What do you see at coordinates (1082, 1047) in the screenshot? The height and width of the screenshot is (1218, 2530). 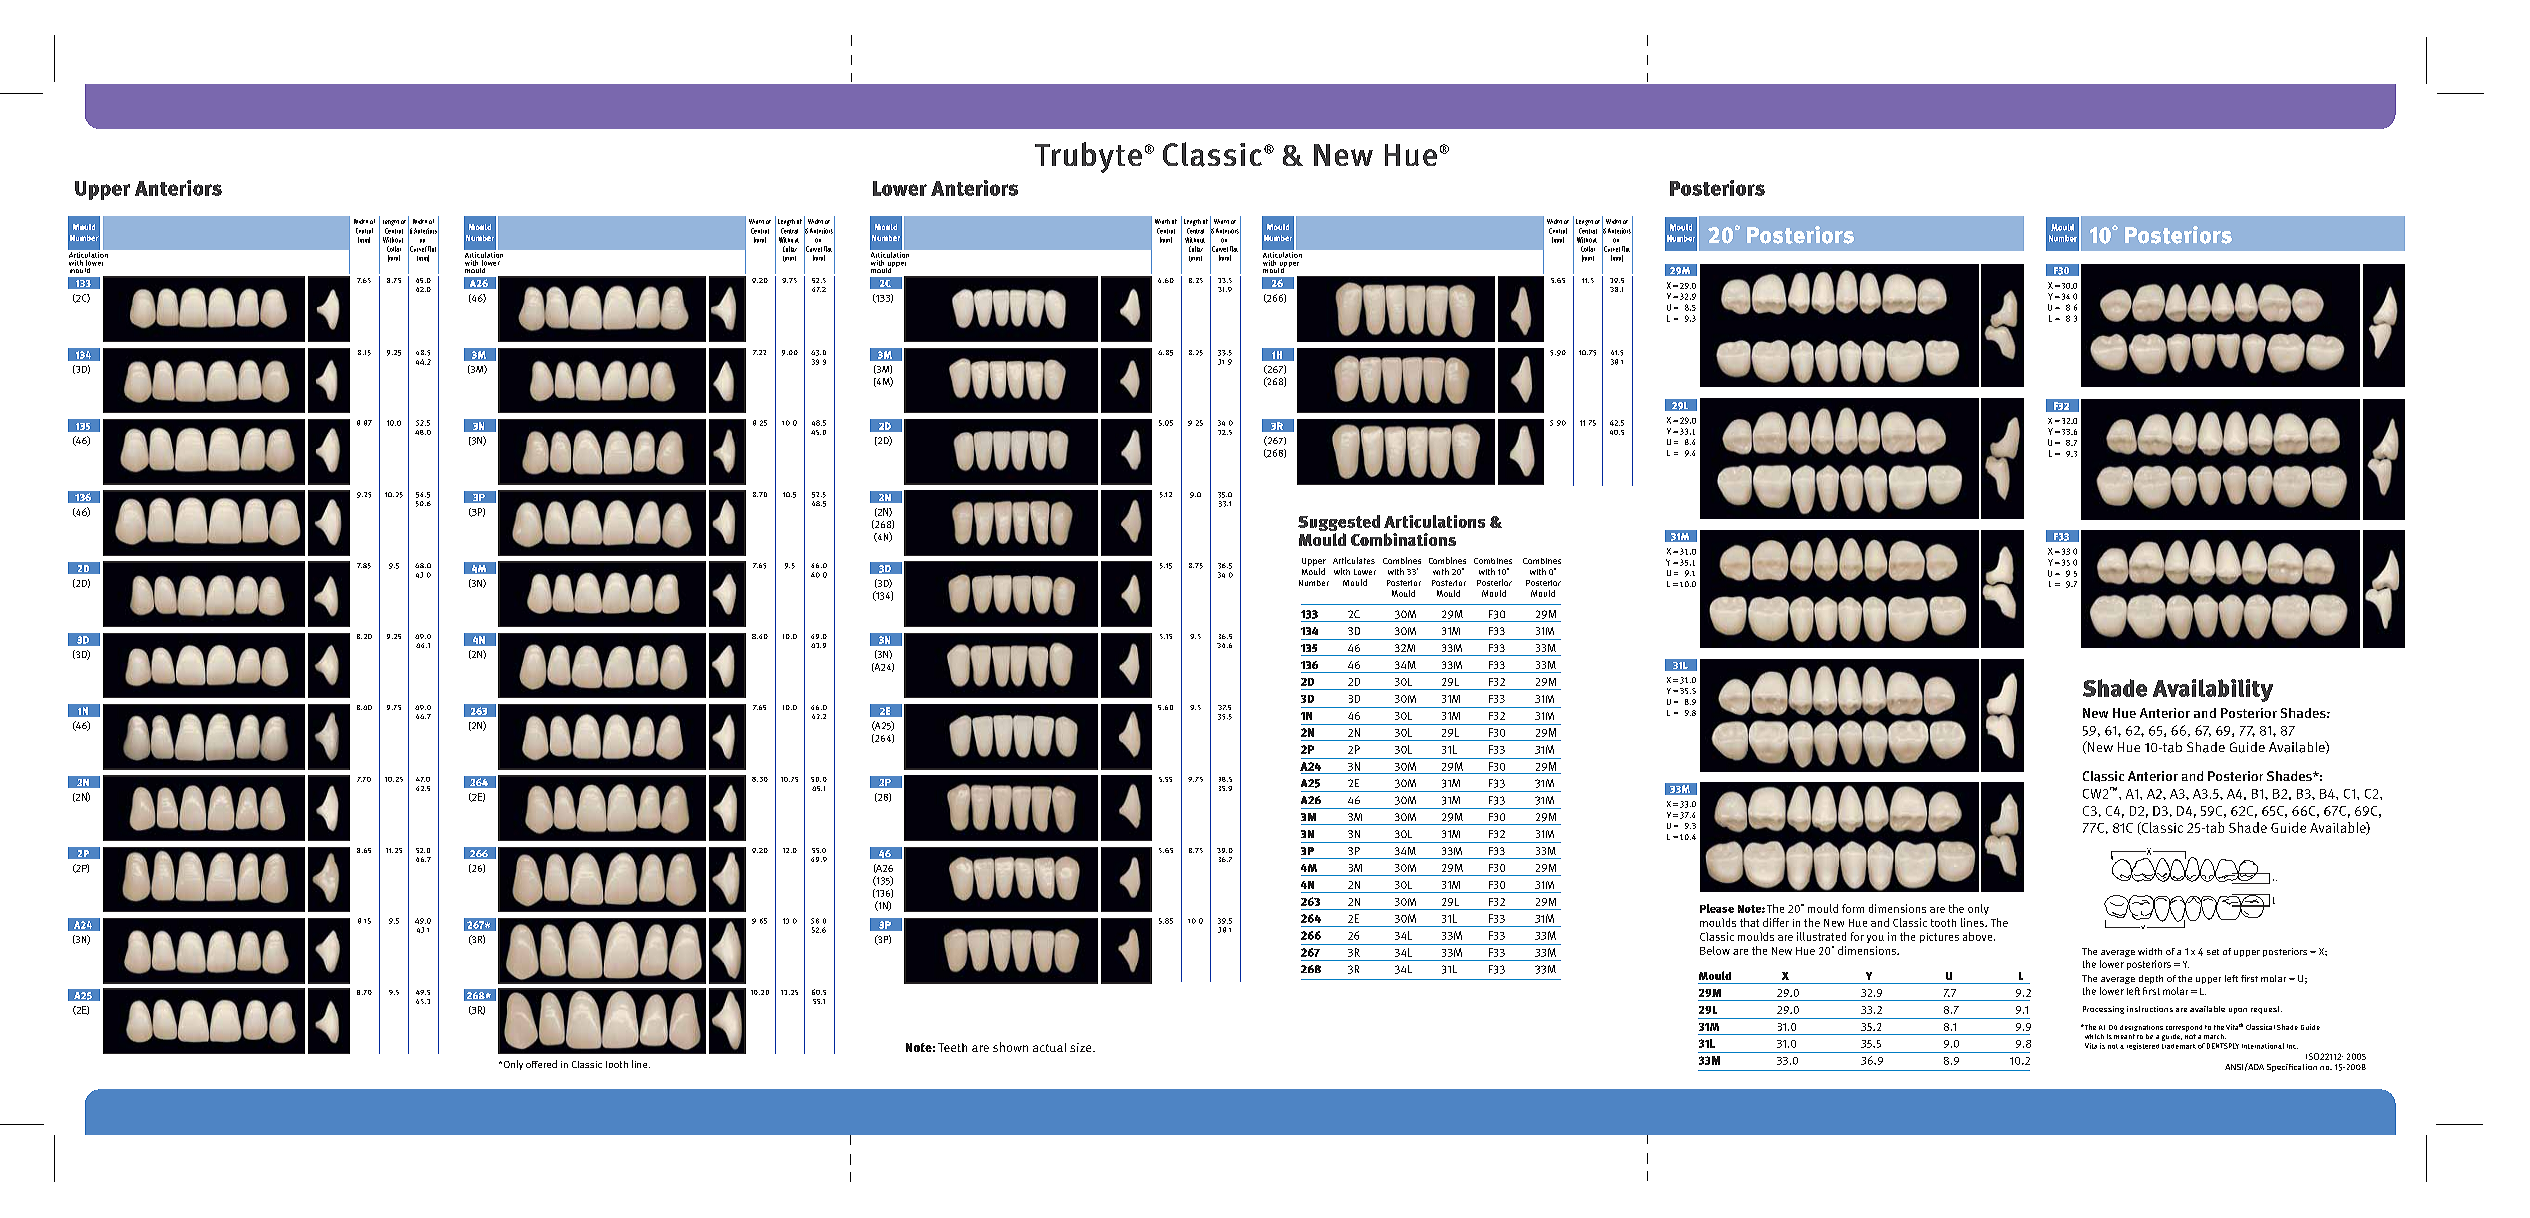 I see `size` at bounding box center [1082, 1047].
